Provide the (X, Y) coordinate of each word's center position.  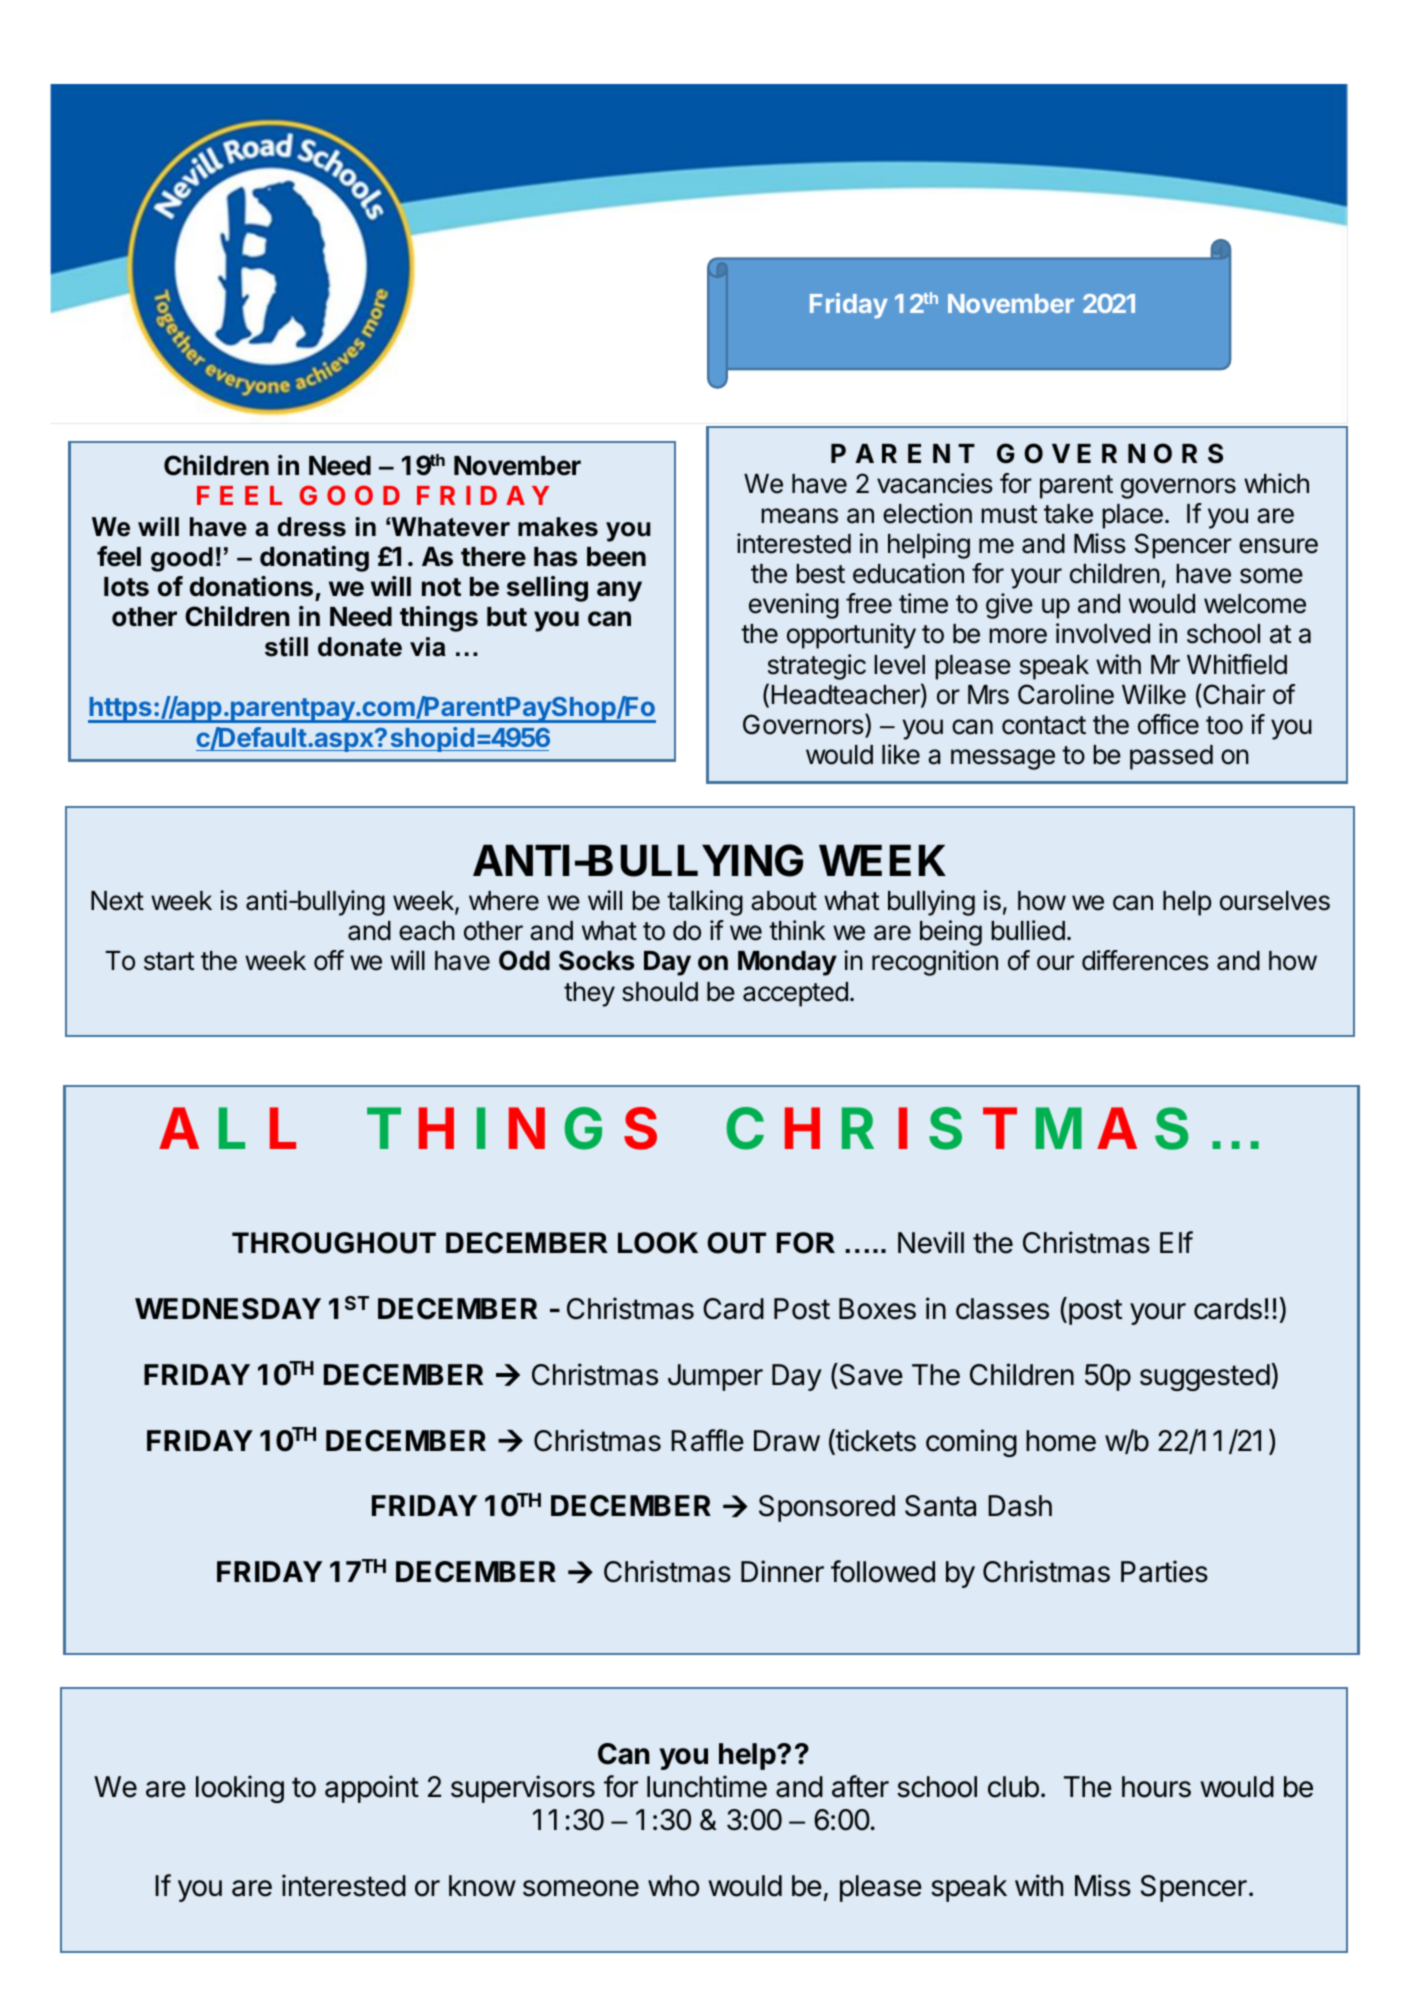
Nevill (931, 1242)
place (1132, 516)
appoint (372, 1789)
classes (1002, 1309)
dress (312, 527)
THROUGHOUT (334, 1243)
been (616, 557)
